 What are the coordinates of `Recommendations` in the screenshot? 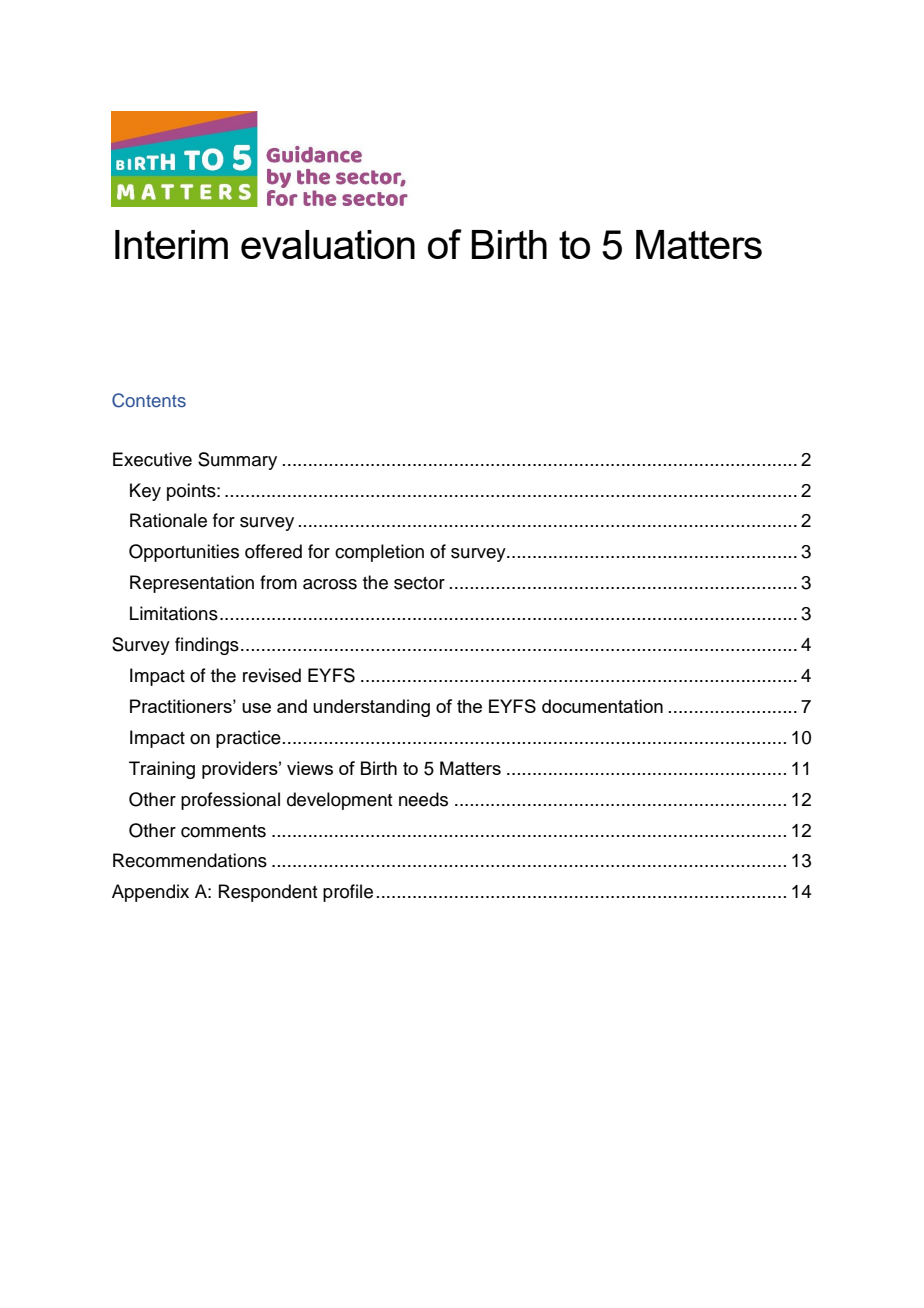 It's located at (190, 860).
